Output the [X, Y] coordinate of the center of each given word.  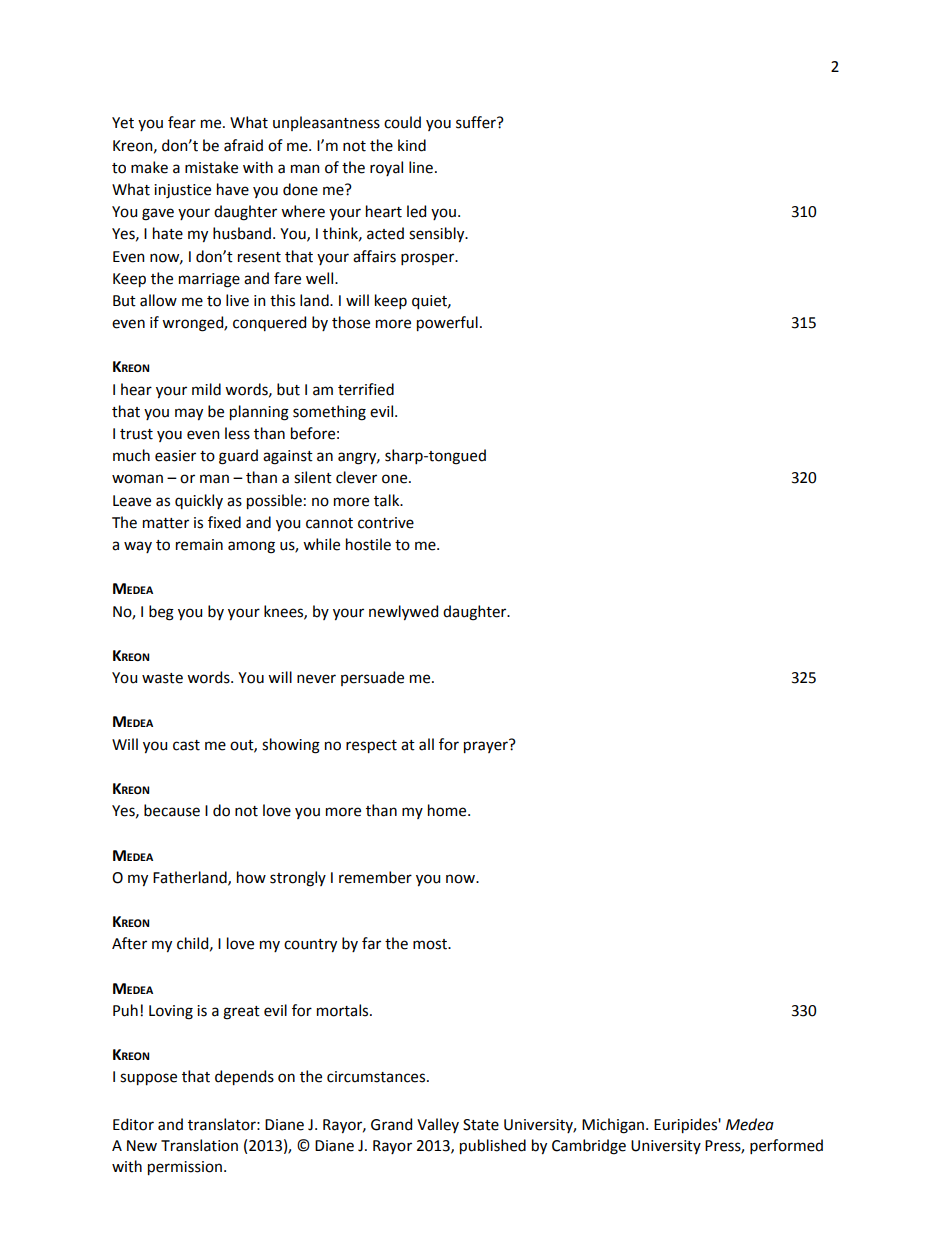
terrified [366, 389]
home [448, 810]
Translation [199, 1145]
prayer [487, 746]
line [421, 167]
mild [206, 389]
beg [161, 613]
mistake [211, 167]
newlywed [403, 612]
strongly [298, 879]
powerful [447, 323]
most [431, 944]
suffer [477, 122]
